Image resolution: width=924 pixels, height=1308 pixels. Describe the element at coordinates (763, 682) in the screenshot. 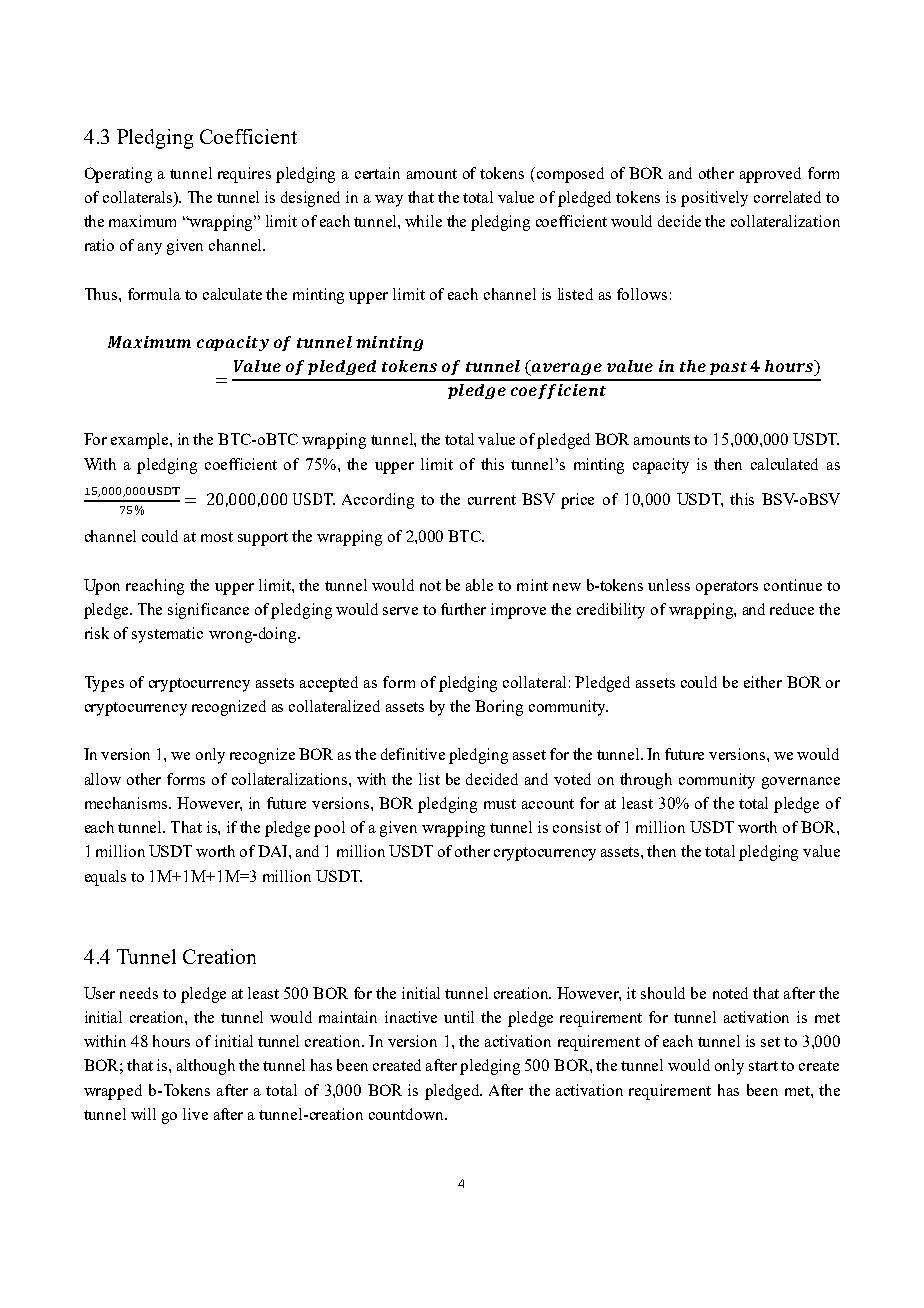

I see `either` at that location.
